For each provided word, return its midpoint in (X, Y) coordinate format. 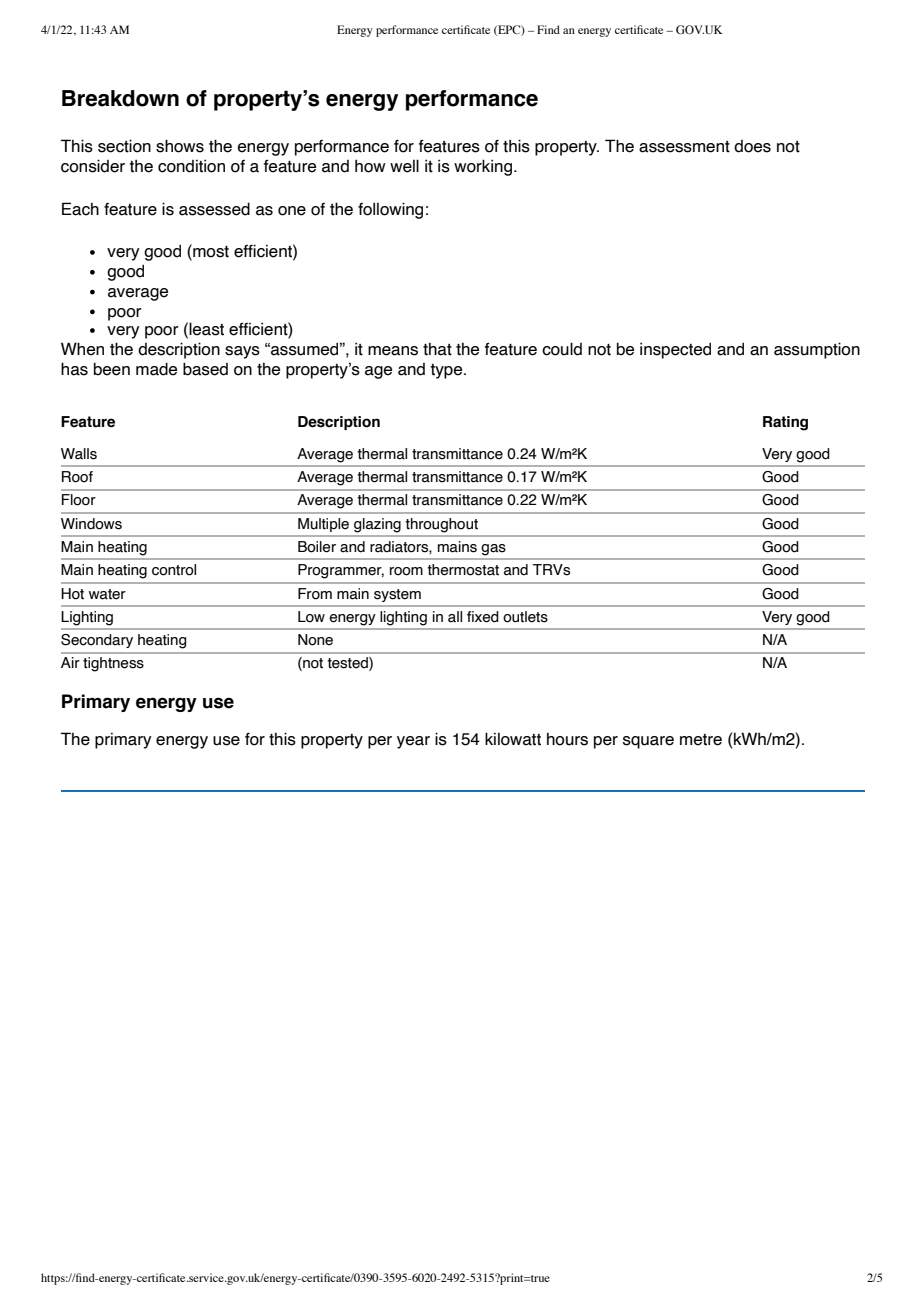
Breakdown (120, 98)
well (404, 166)
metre (701, 740)
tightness (113, 664)
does (752, 146)
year (413, 742)
